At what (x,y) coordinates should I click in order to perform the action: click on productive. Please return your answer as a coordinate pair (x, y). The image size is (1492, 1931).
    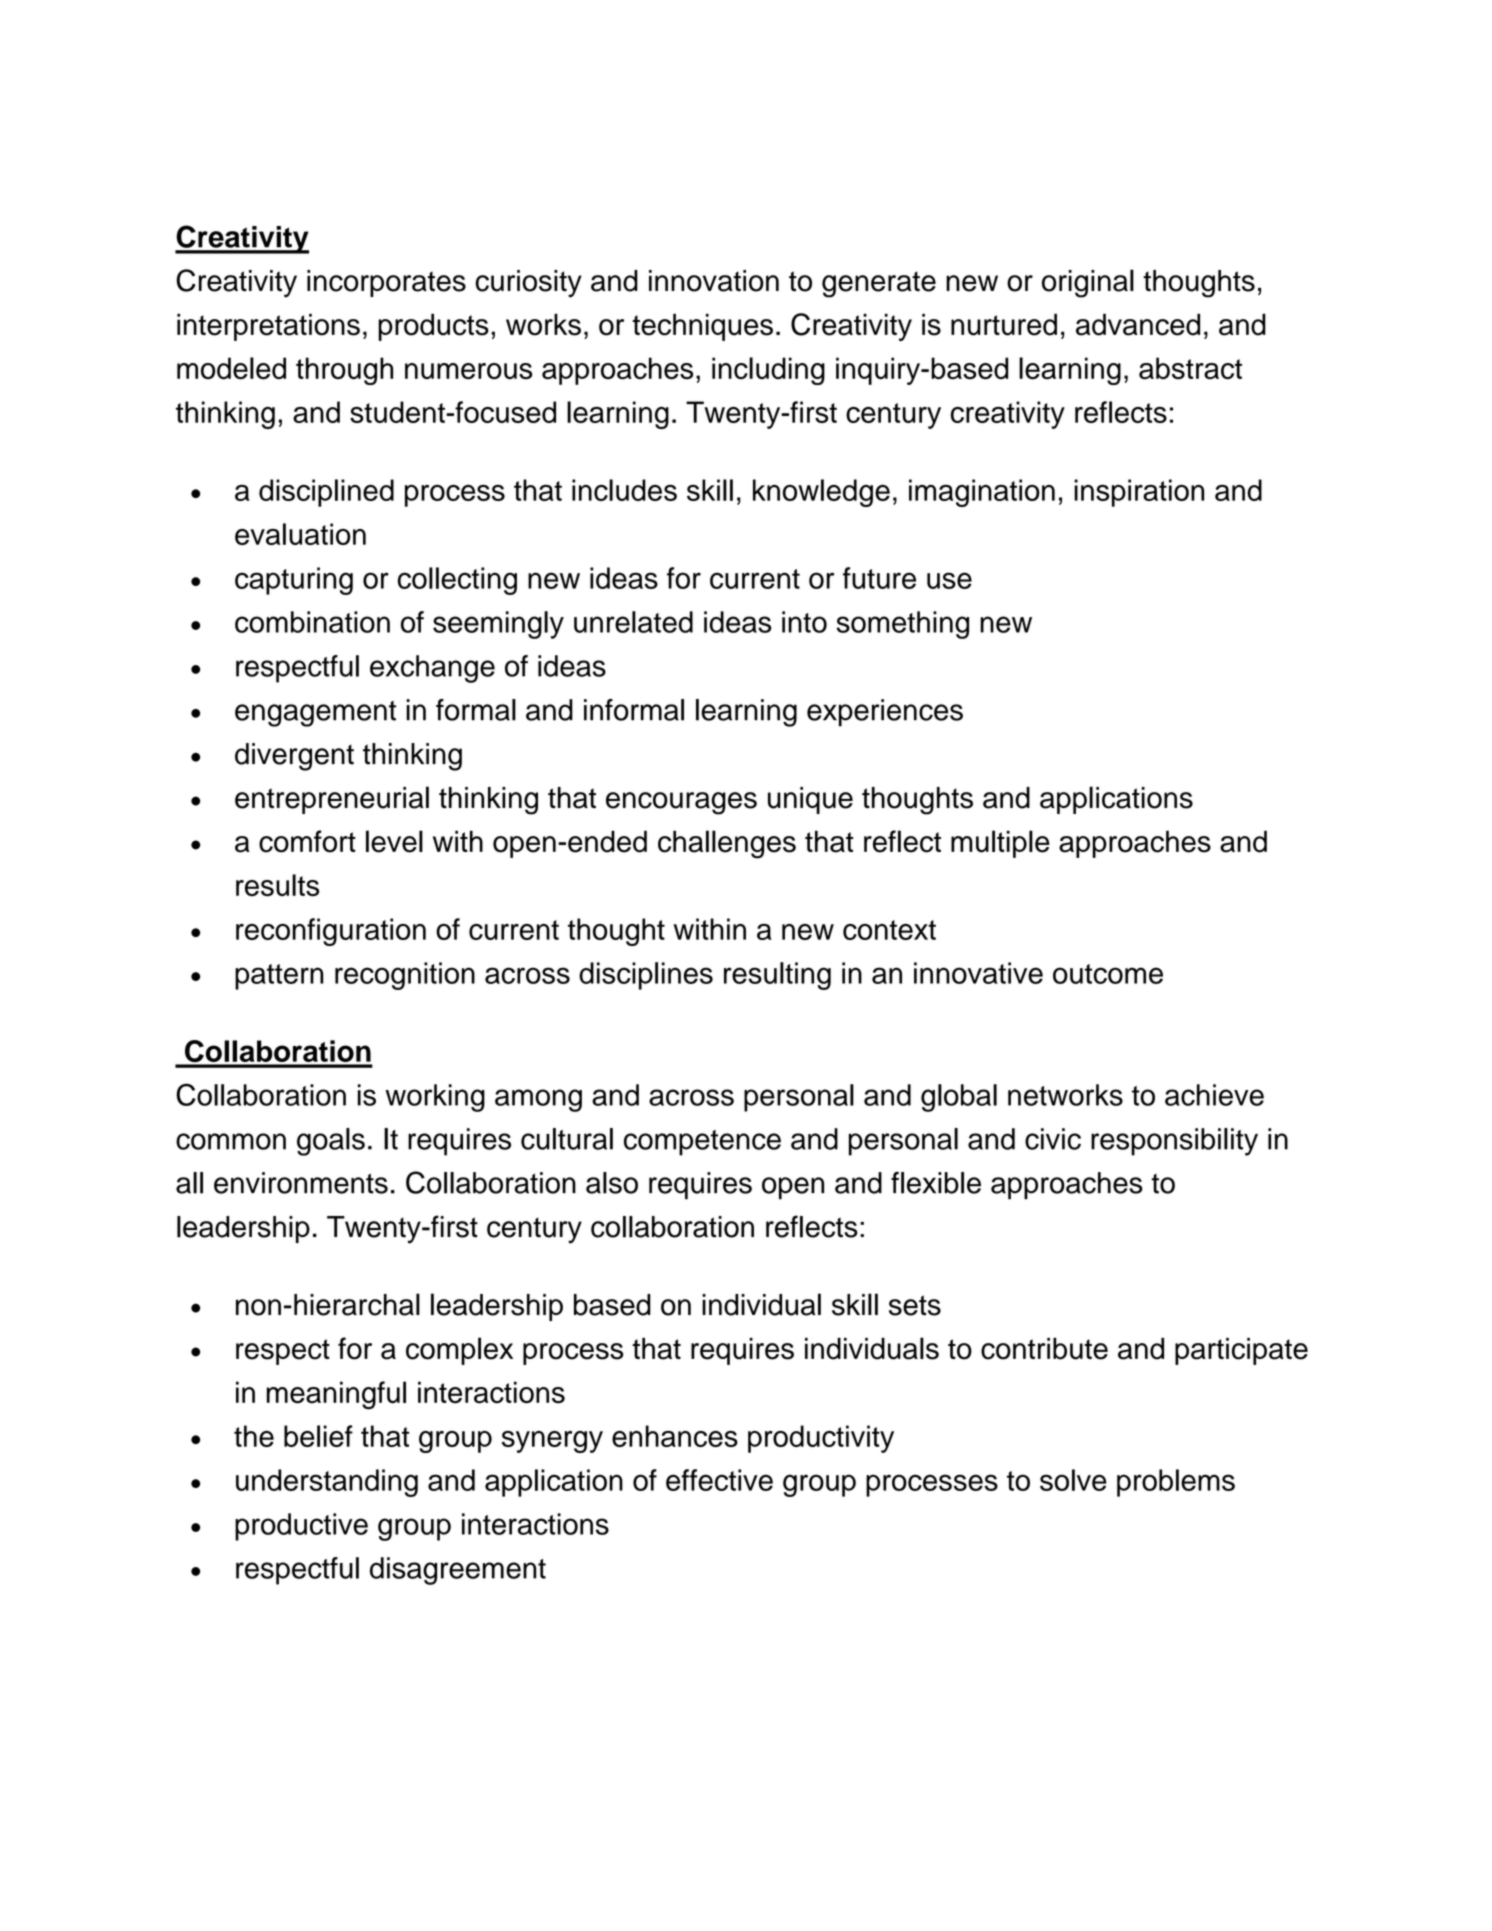
    Looking at the image, I should click on (301, 1527).
